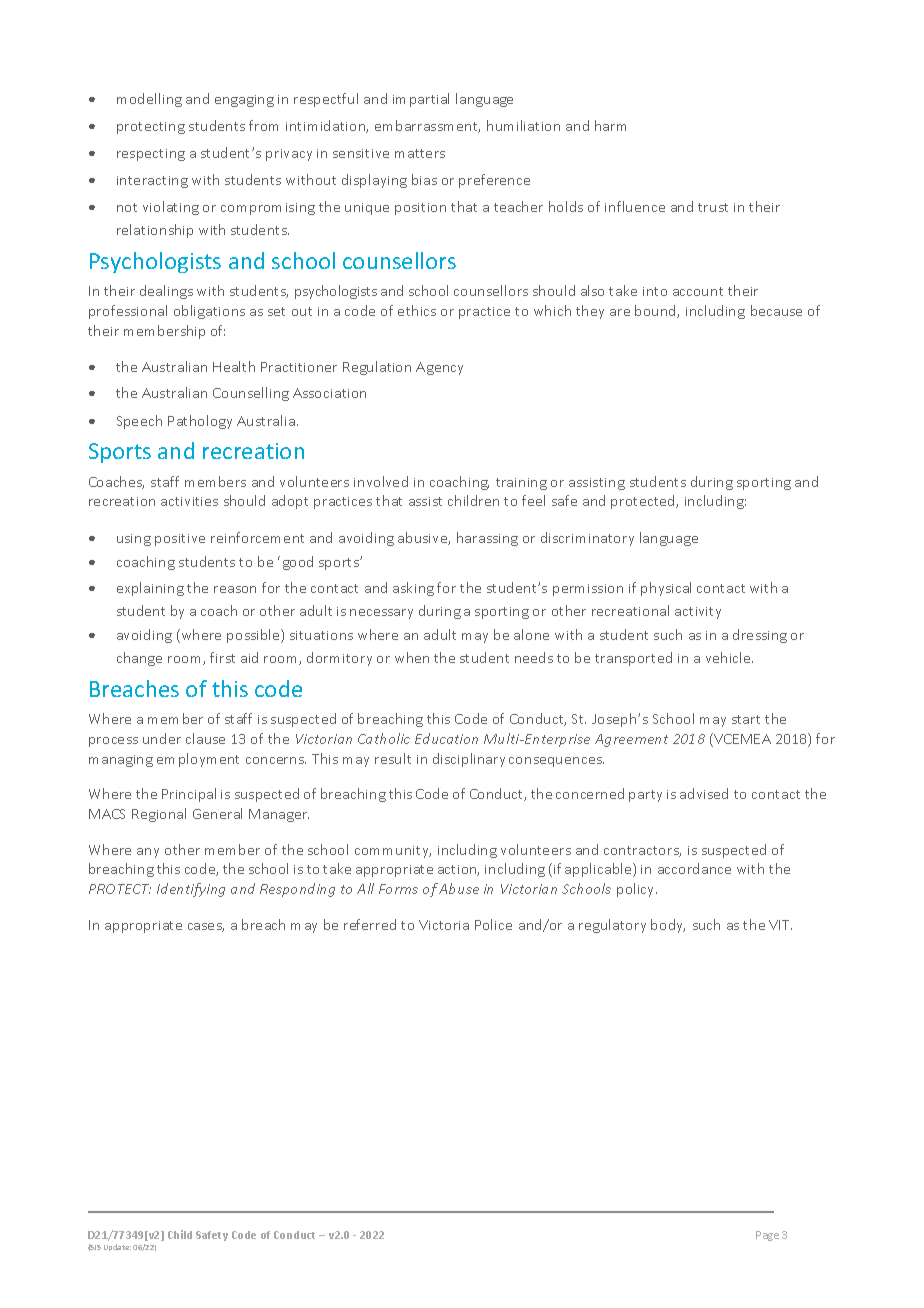 Image resolution: width=924 pixels, height=1308 pixels. I want to click on when, so click(412, 657).
